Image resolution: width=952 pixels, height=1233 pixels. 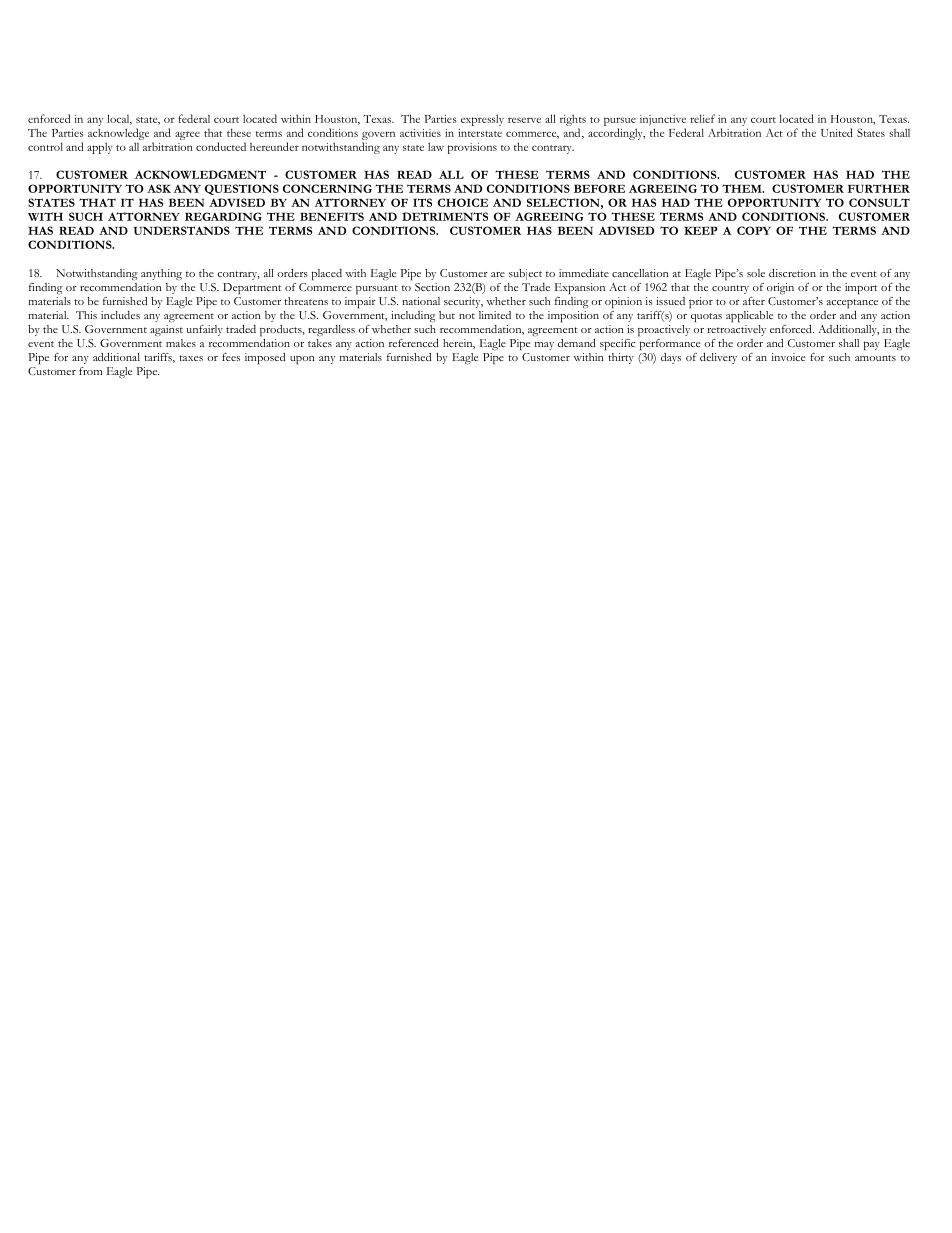 I want to click on DETRIMENTS, so click(x=445, y=216).
